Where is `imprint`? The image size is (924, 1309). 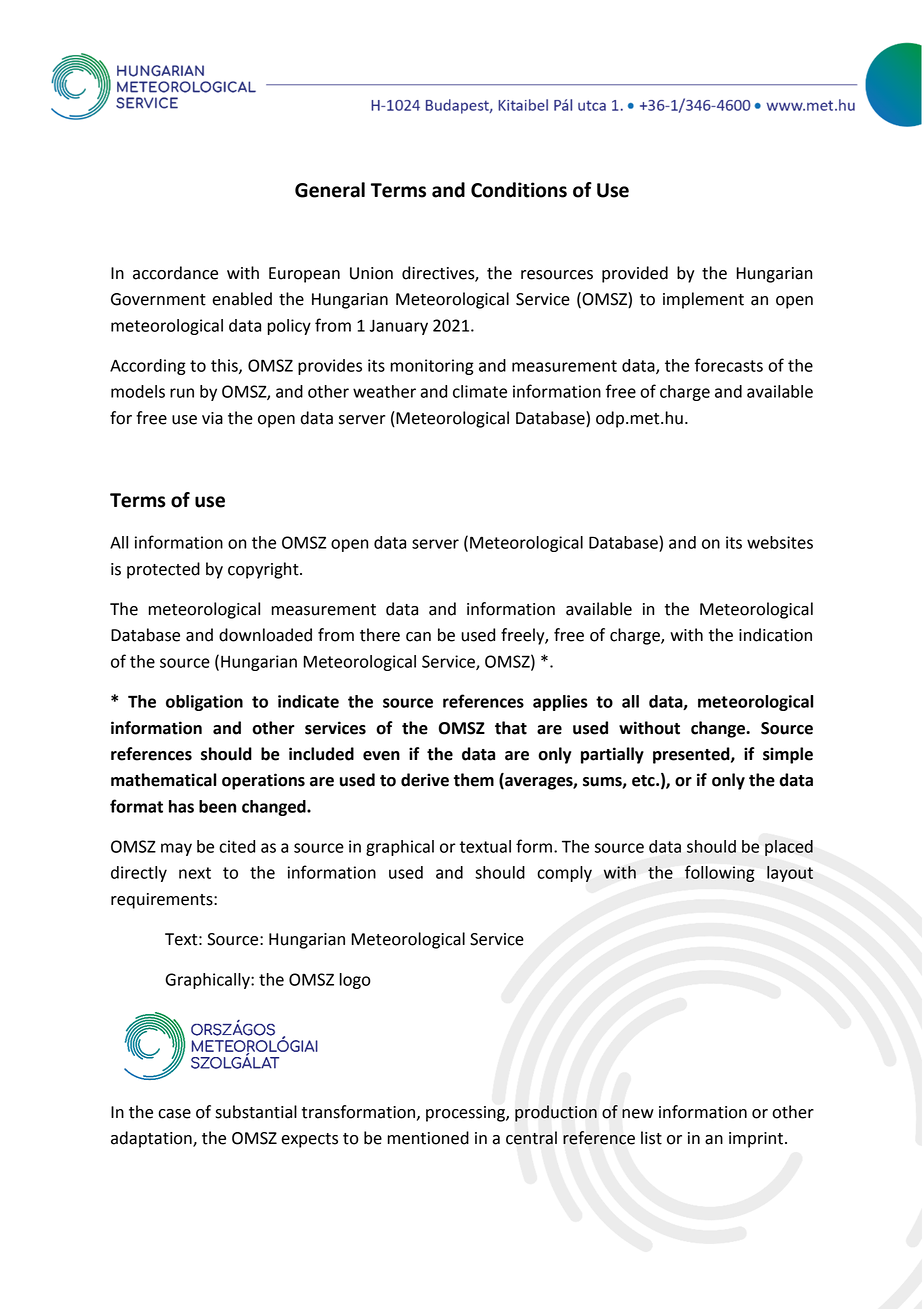 imprint is located at coordinates (757, 1140).
